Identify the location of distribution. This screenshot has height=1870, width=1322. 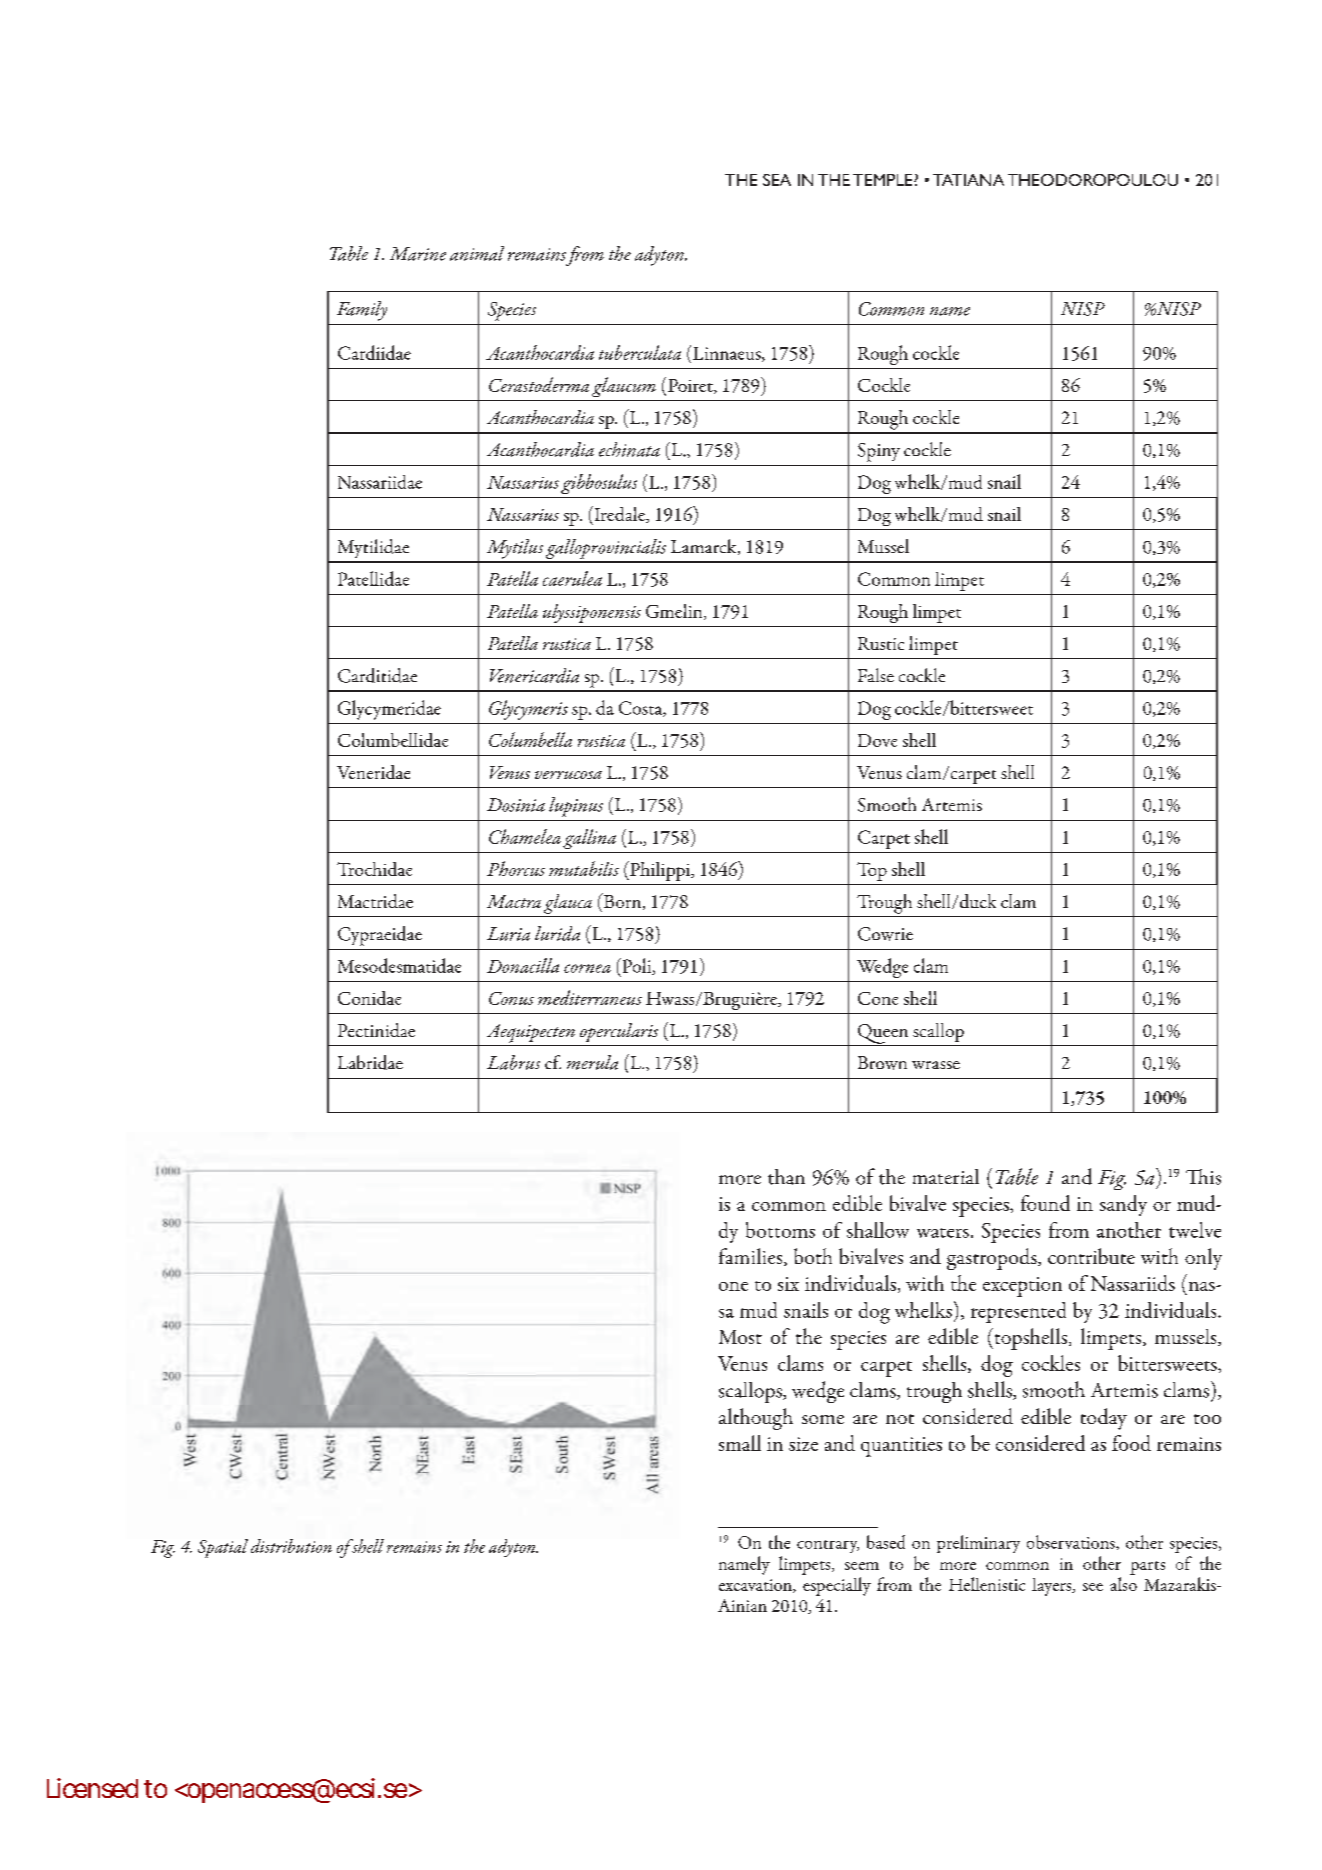
(291, 1546).
